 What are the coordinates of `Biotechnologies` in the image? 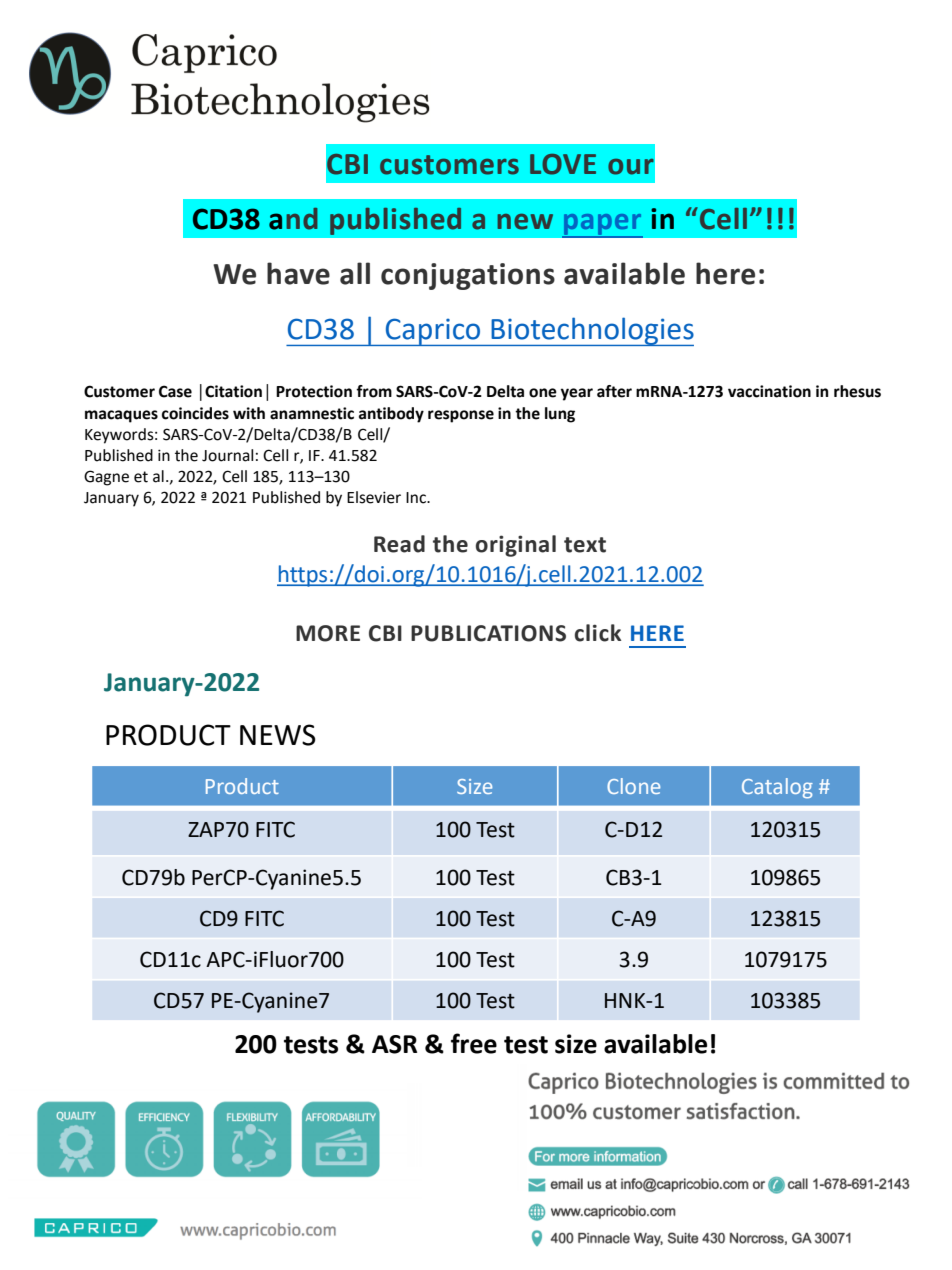 It's located at (591, 331).
